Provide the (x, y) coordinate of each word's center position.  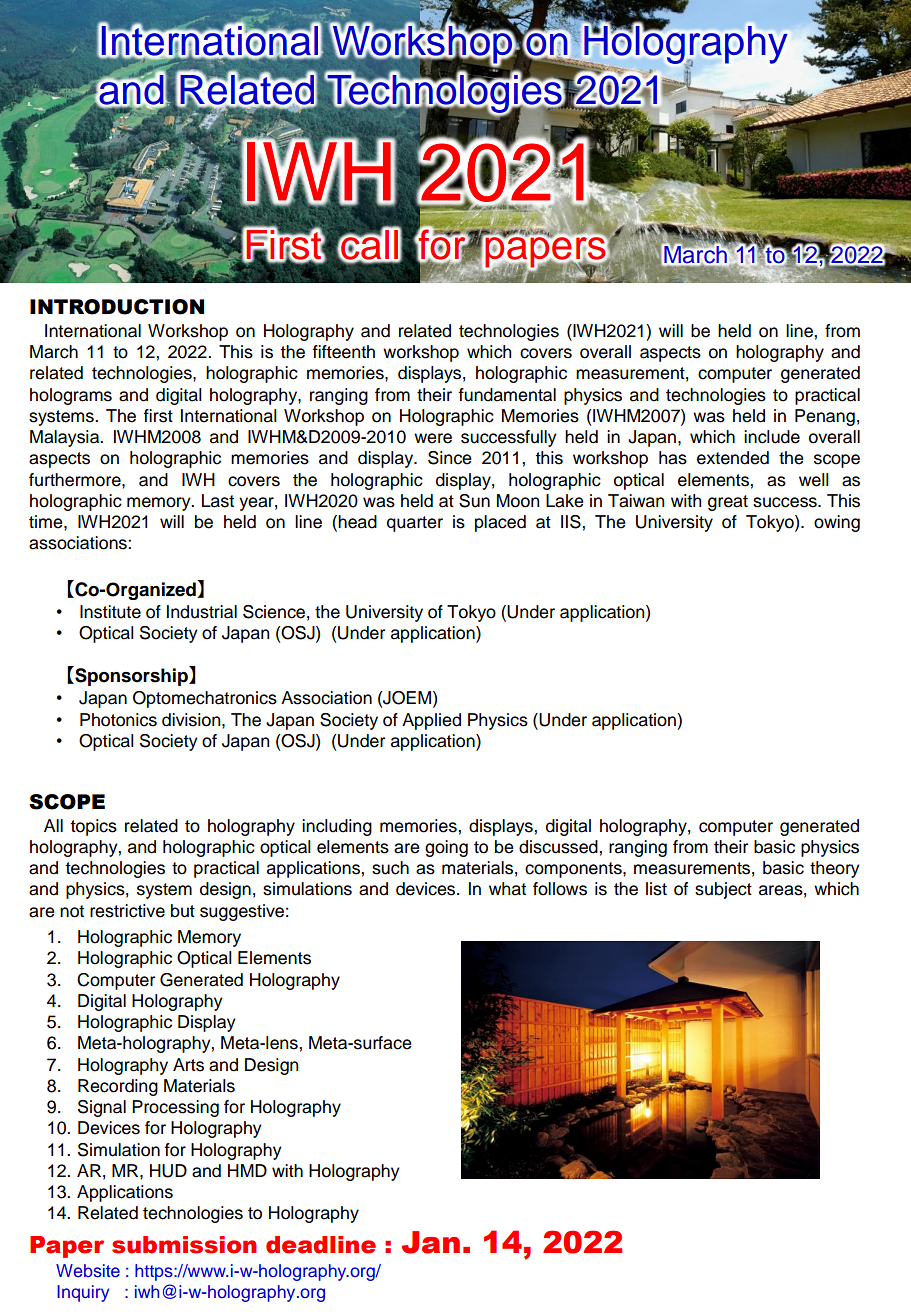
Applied (431, 721)
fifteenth (343, 352)
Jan (431, 1242)
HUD (168, 1171)
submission (184, 1245)
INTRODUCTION (117, 307)
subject (723, 890)
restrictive (127, 911)
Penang (825, 417)
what (507, 889)
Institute (110, 612)
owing (837, 523)
